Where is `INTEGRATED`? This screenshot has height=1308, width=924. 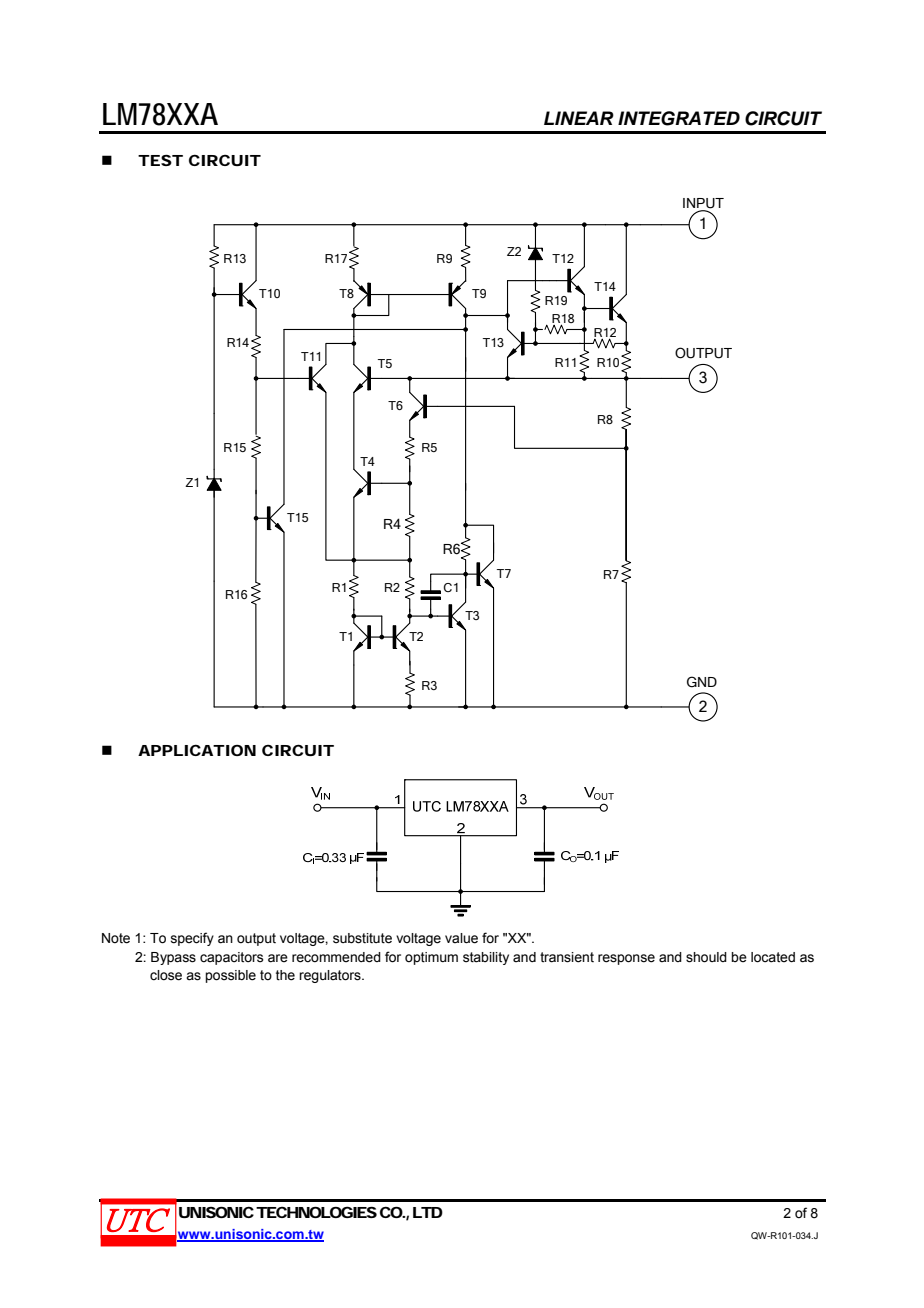
INTEGRATED is located at coordinates (679, 118).
